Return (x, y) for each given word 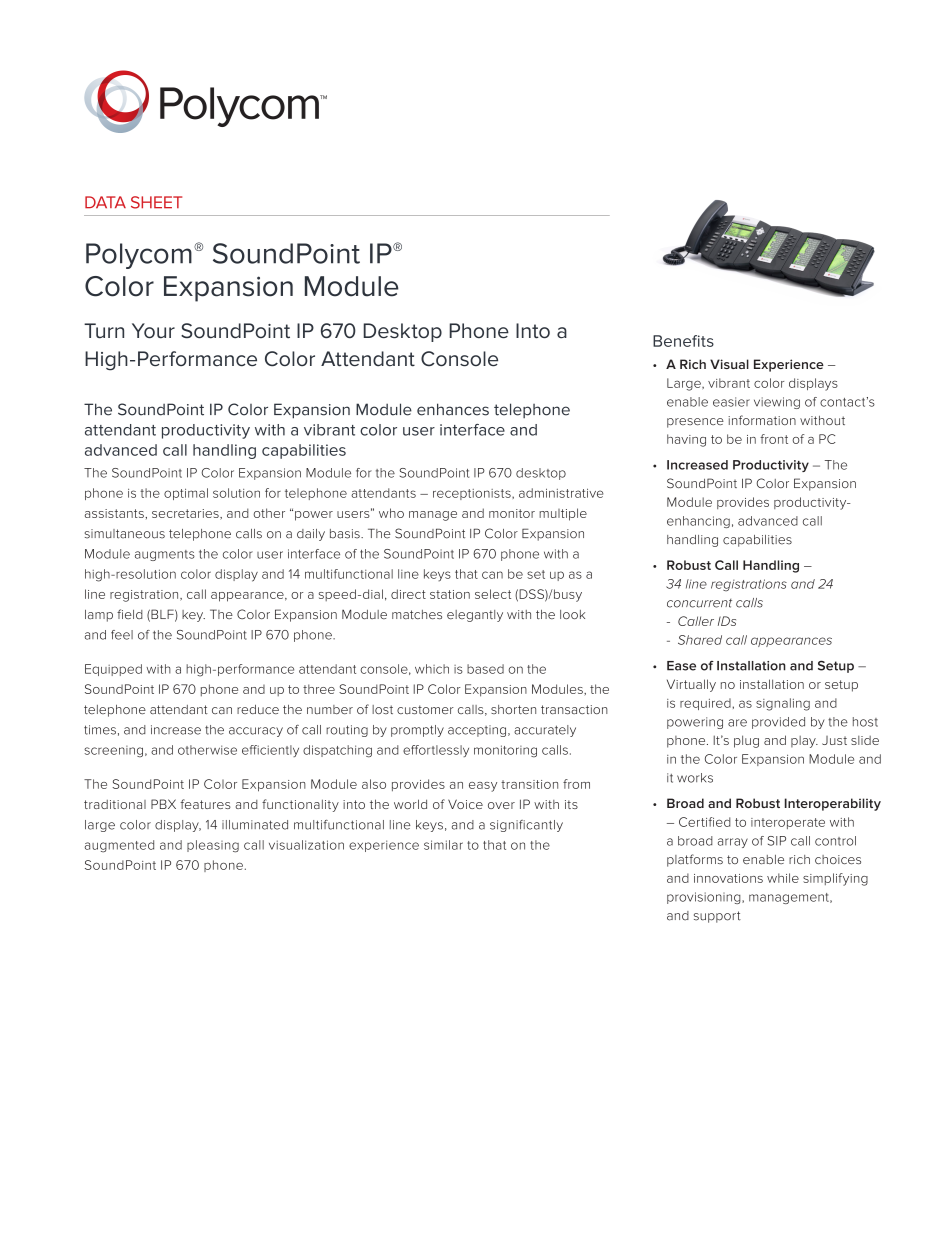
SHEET (156, 202)
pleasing (213, 846)
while (783, 878)
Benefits (683, 341)
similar (443, 845)
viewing (777, 403)
